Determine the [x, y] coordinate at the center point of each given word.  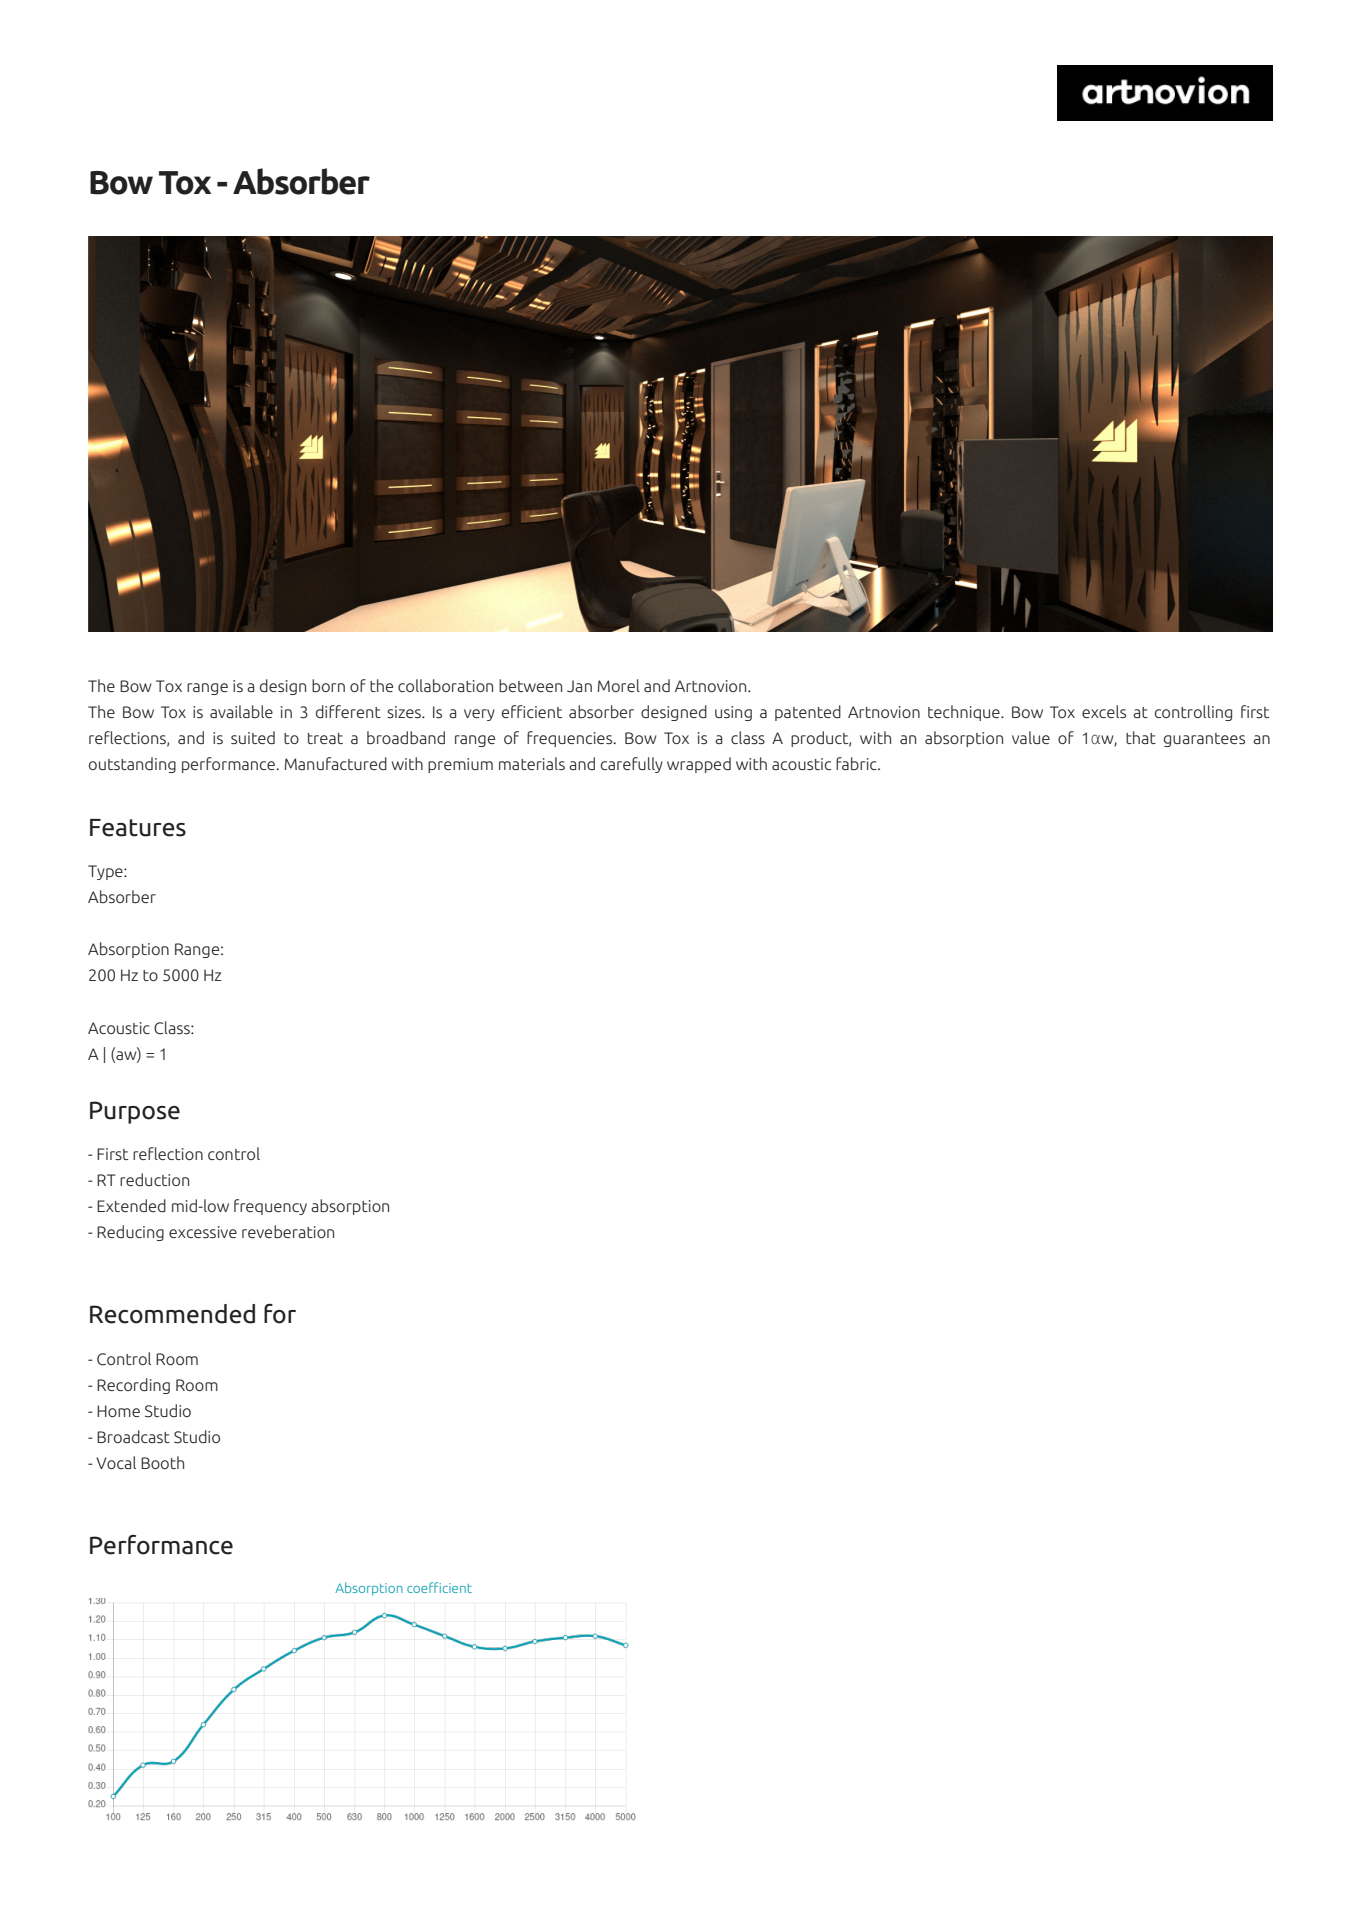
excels [1104, 711]
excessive [203, 1232]
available [241, 711]
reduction [154, 1179]
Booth [162, 1462]
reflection [168, 1153]
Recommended [172, 1314]
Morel [618, 685]
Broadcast [133, 1437]
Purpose [135, 1112]
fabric [857, 763]
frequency [270, 1207]
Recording [133, 1386]
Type [106, 872]
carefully [632, 765]
